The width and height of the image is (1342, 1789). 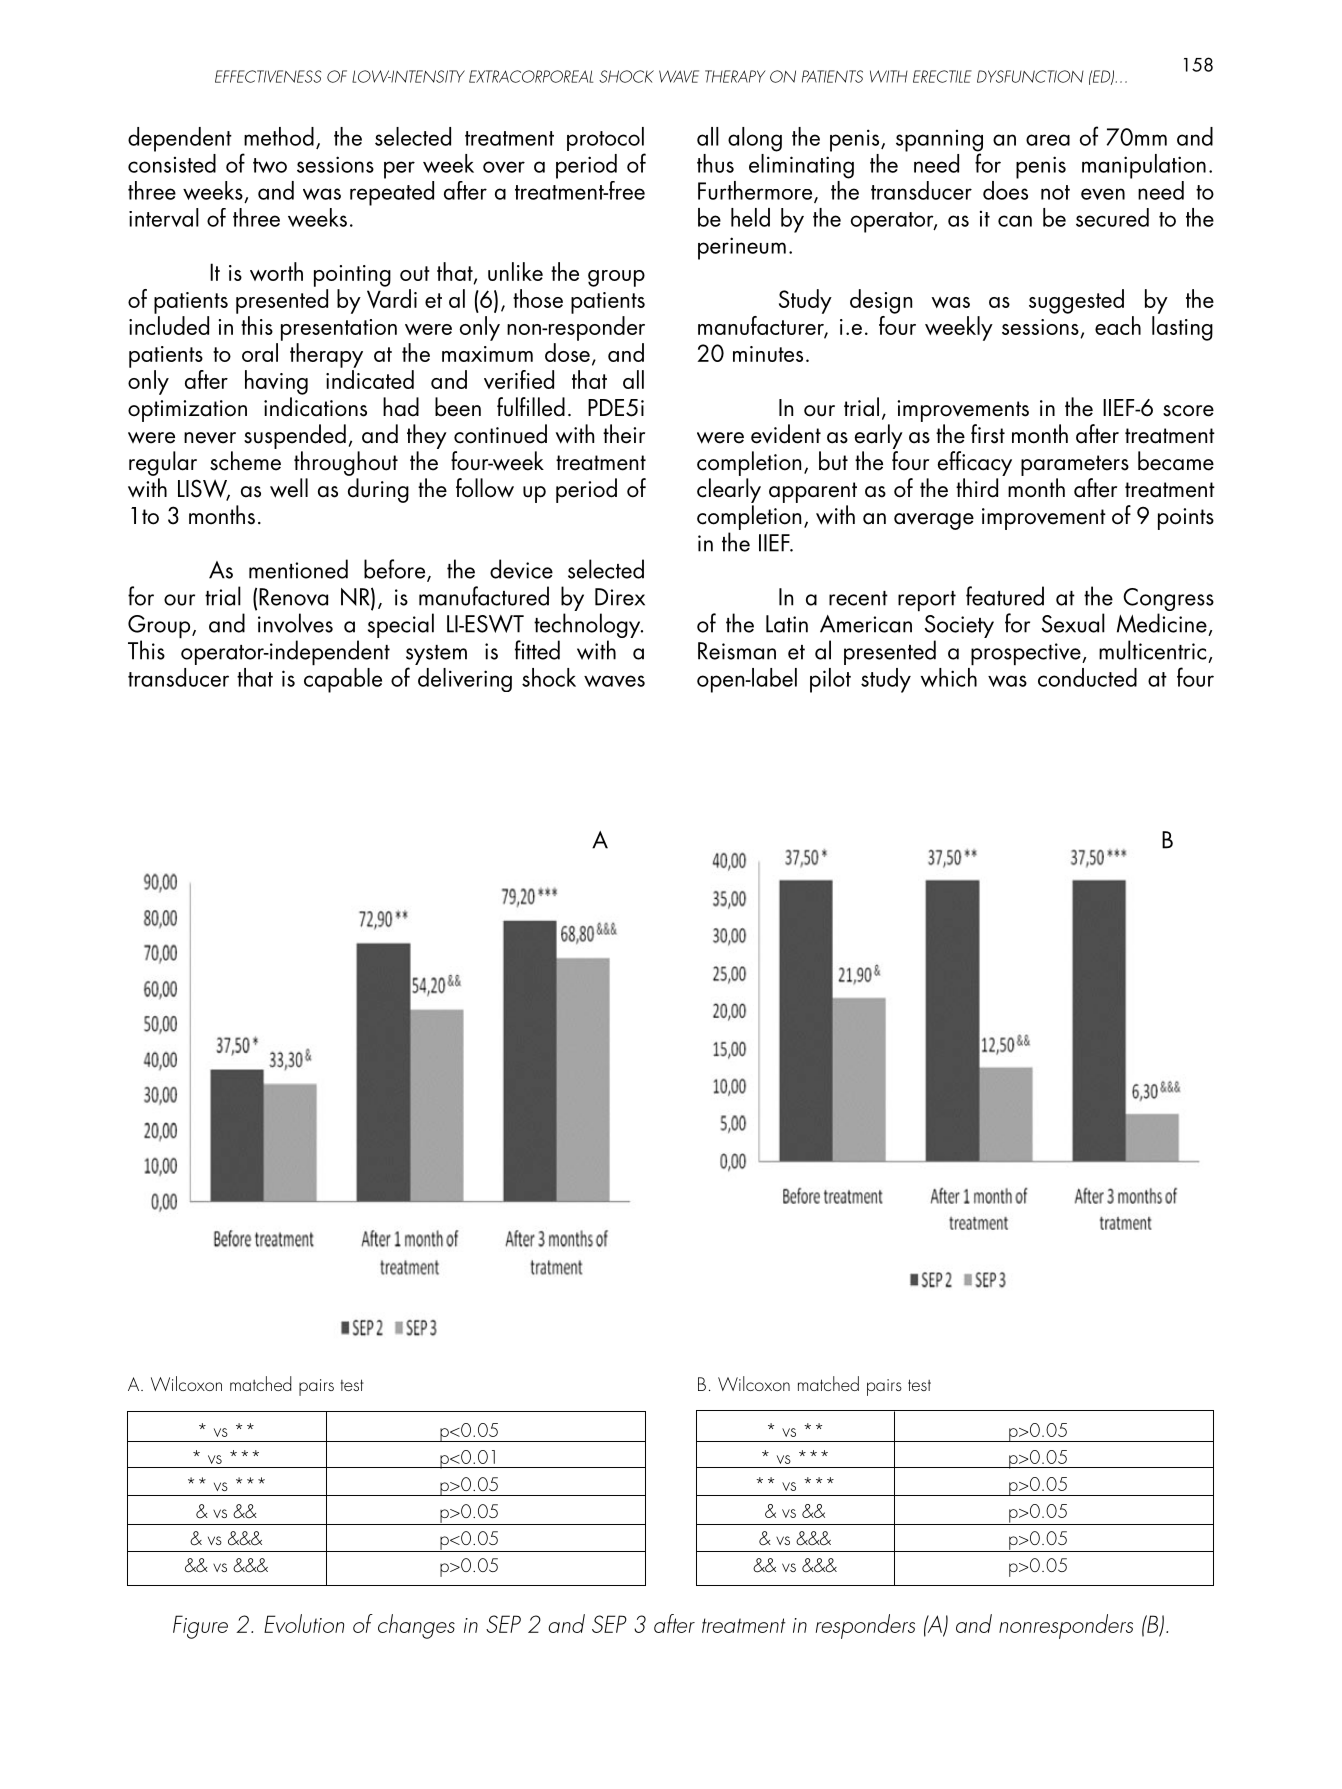 I want to click on capable, so click(x=343, y=679).
